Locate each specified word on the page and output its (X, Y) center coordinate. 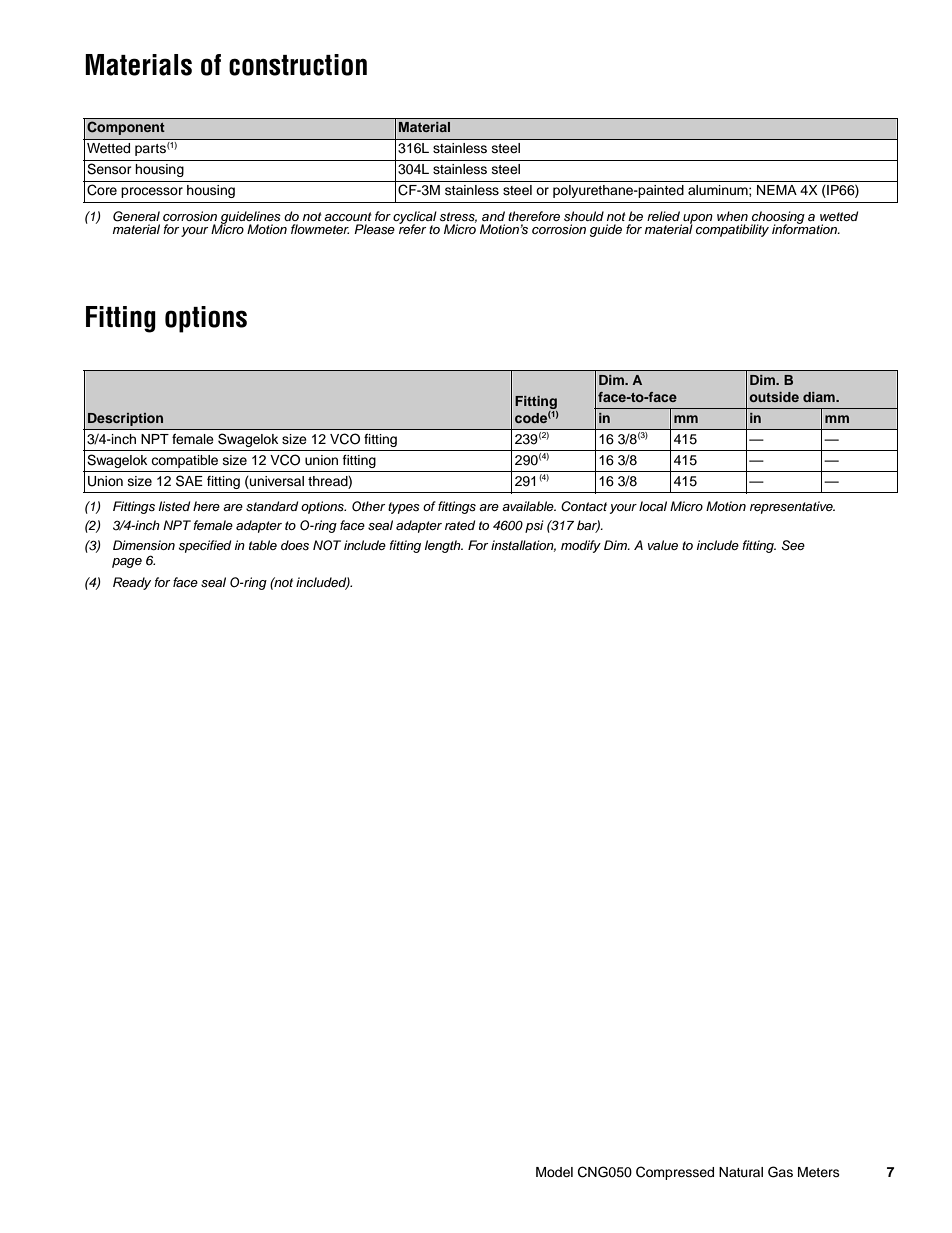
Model (554, 1172)
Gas (780, 1172)
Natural (741, 1172)
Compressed (675, 1173)
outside (774, 397)
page (127, 563)
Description (125, 419)
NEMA (777, 190)
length (444, 546)
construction (298, 65)
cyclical (415, 218)
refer (412, 228)
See (793, 545)
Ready (132, 583)
